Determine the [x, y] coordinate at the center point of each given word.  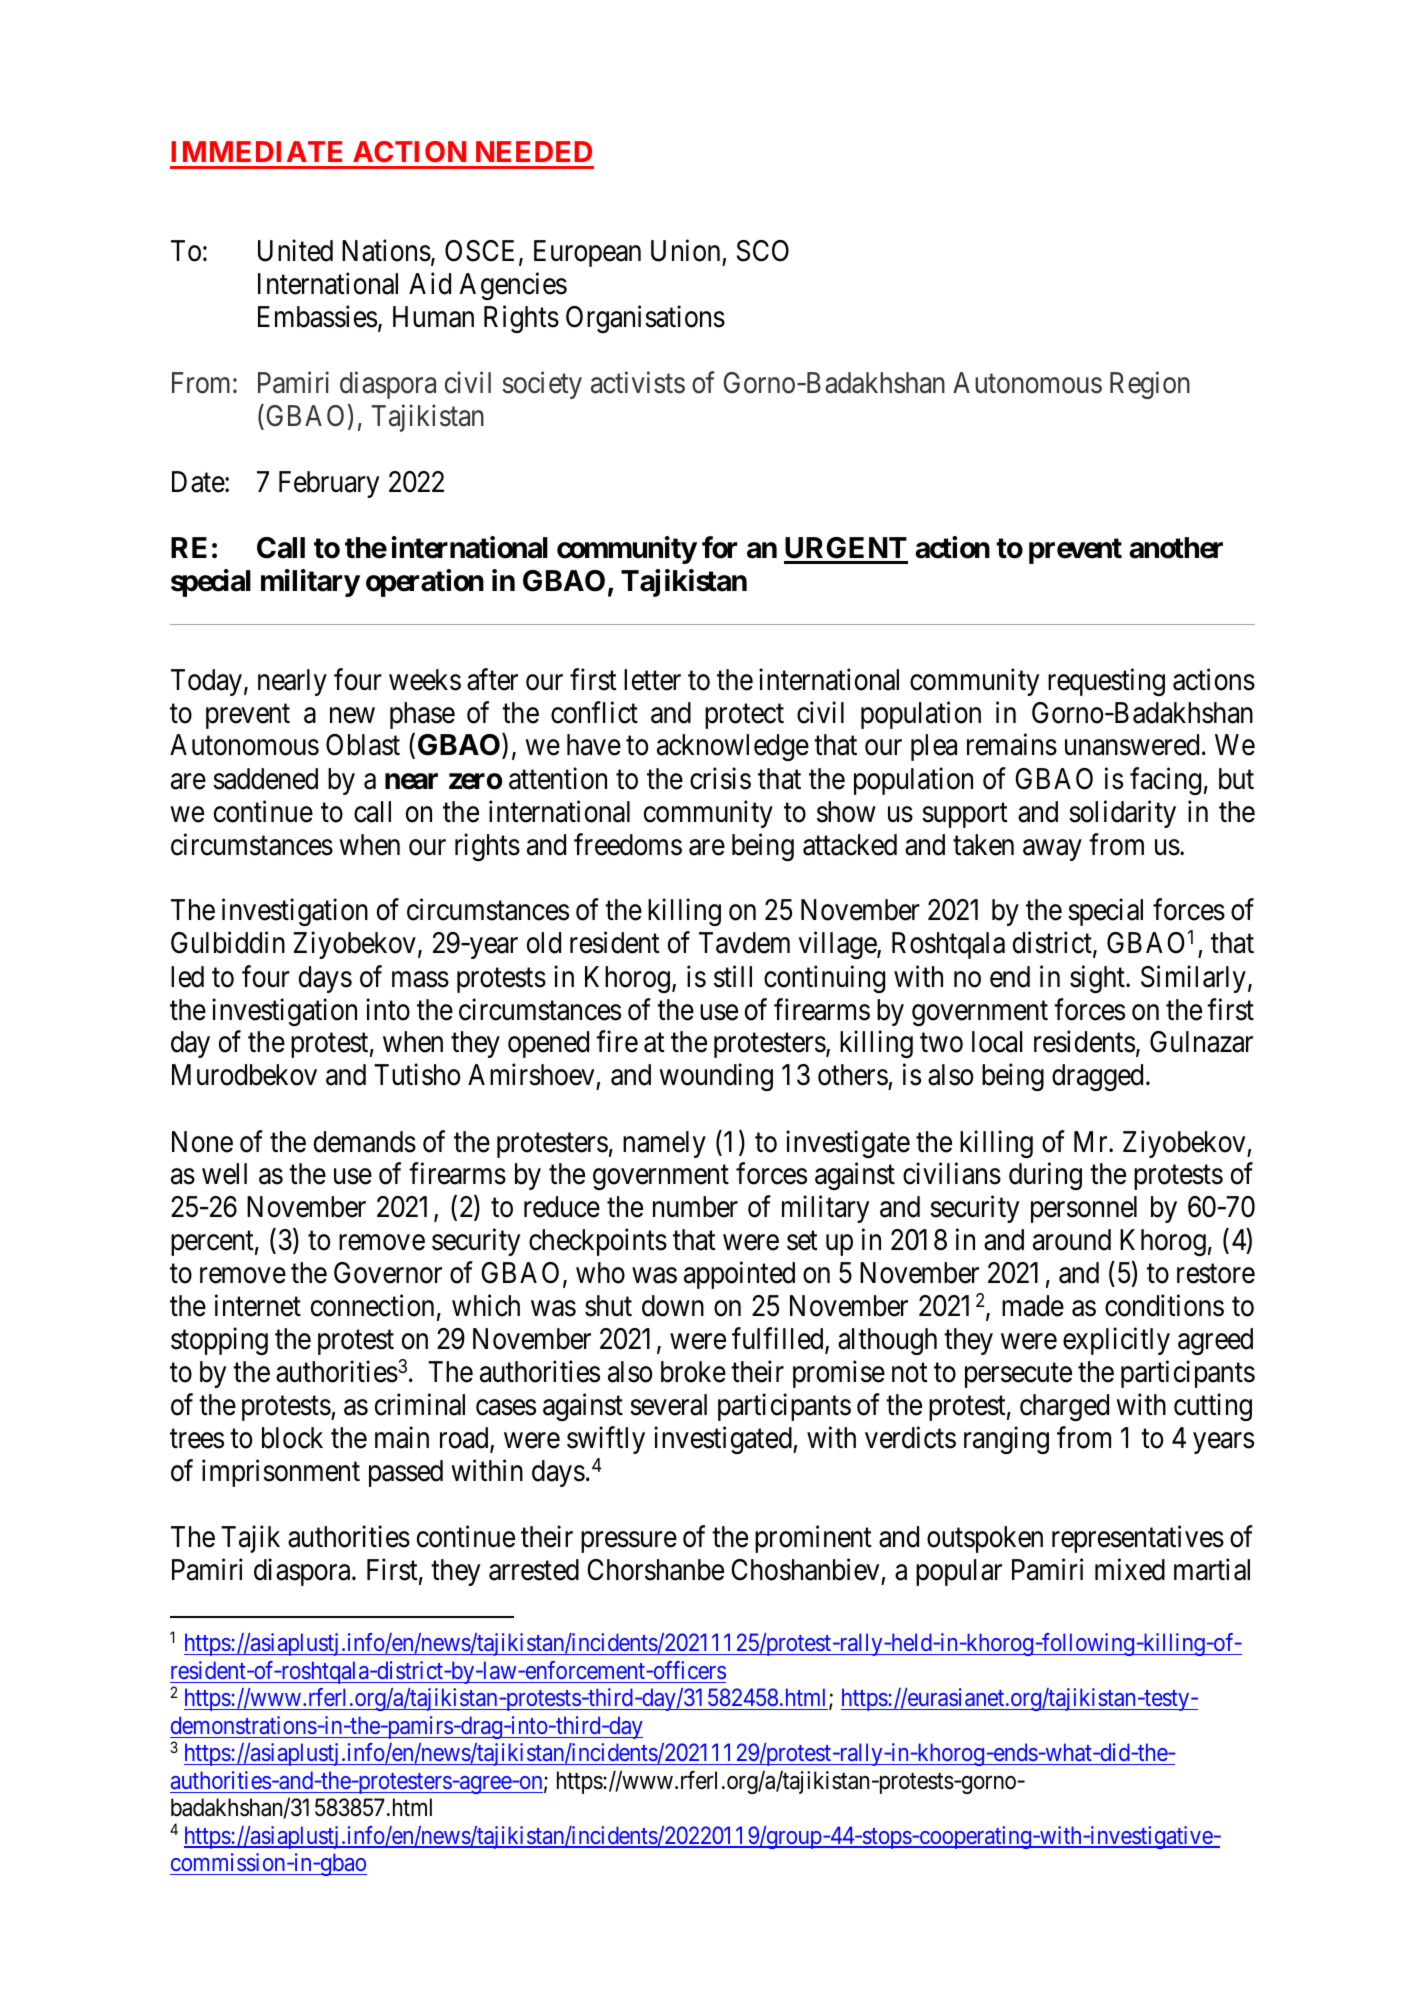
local [997, 1042]
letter [652, 680]
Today [206, 682]
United [295, 250]
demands [365, 1142]
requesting [1106, 682]
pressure [629, 1542]
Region [1150, 385]
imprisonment [281, 1473]
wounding [716, 1077]
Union [685, 250]
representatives [1138, 1539]
